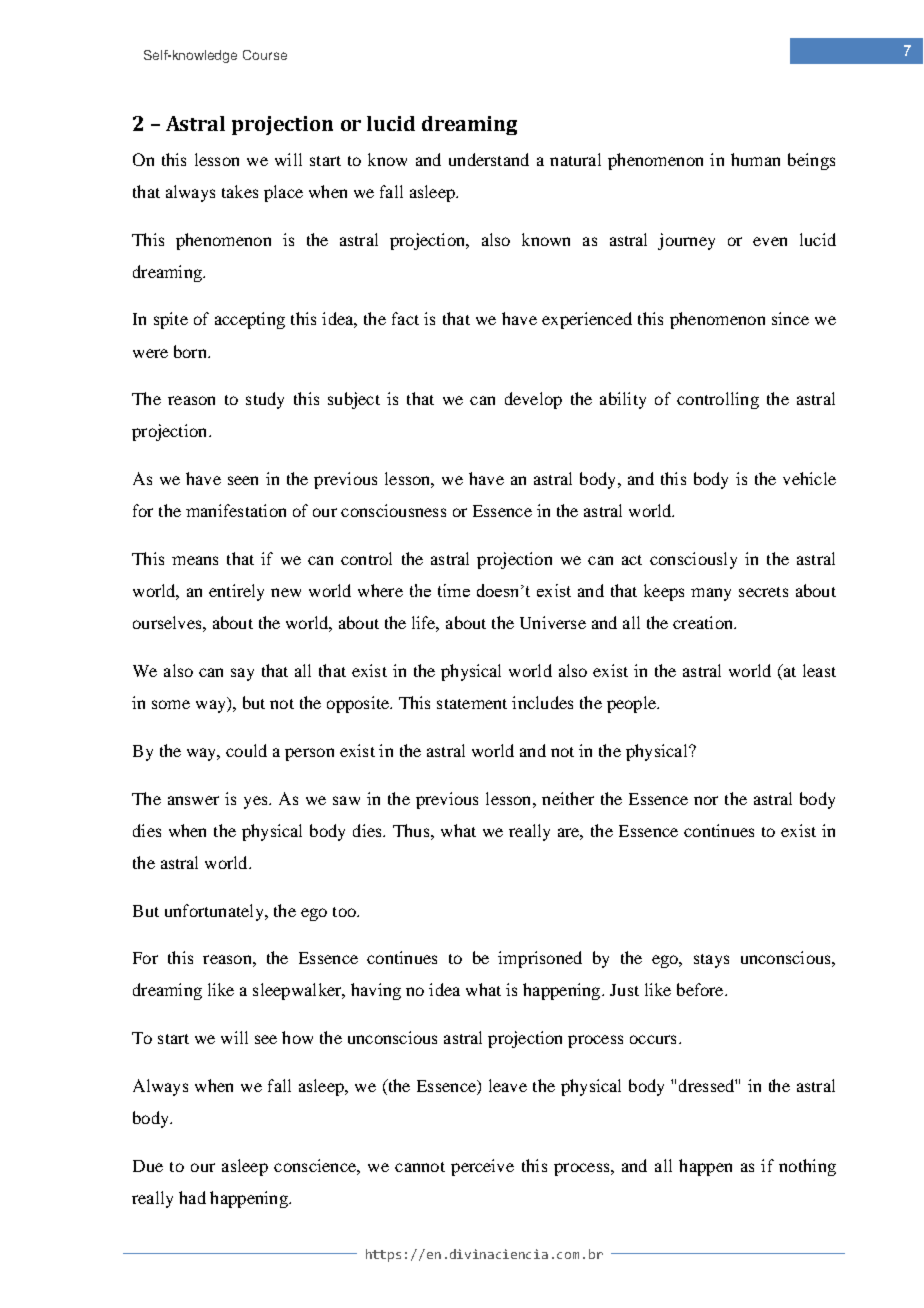 This image has height=1308, width=924. What do you see at coordinates (236, 592) in the image?
I see `entirely` at bounding box center [236, 592].
